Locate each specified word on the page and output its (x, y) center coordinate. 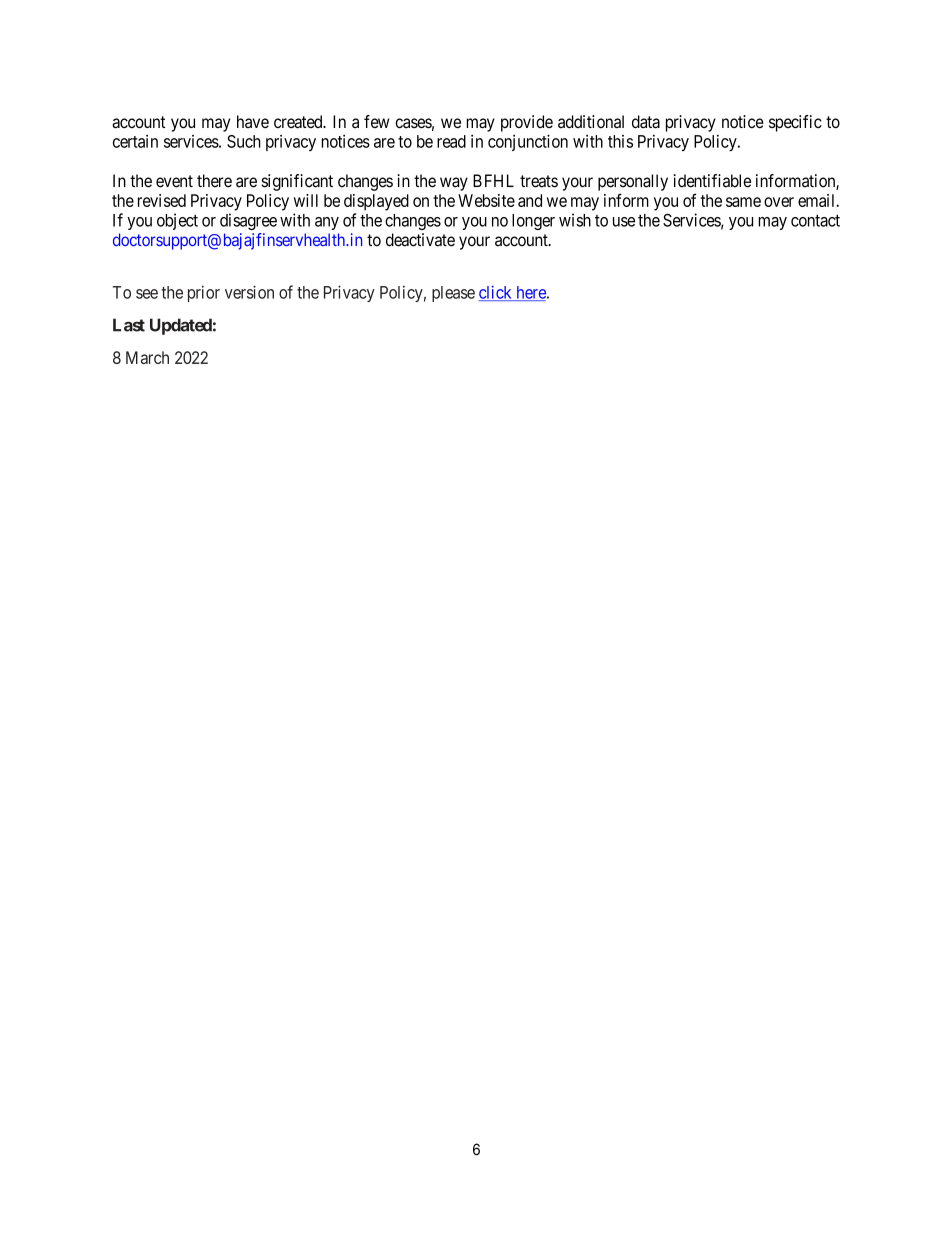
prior (204, 293)
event (174, 181)
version (249, 292)
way (454, 184)
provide (527, 123)
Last (129, 325)
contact (815, 221)
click (496, 293)
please (453, 294)
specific (795, 123)
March (147, 357)
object (177, 221)
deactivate (420, 240)
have (253, 121)
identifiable (712, 181)
